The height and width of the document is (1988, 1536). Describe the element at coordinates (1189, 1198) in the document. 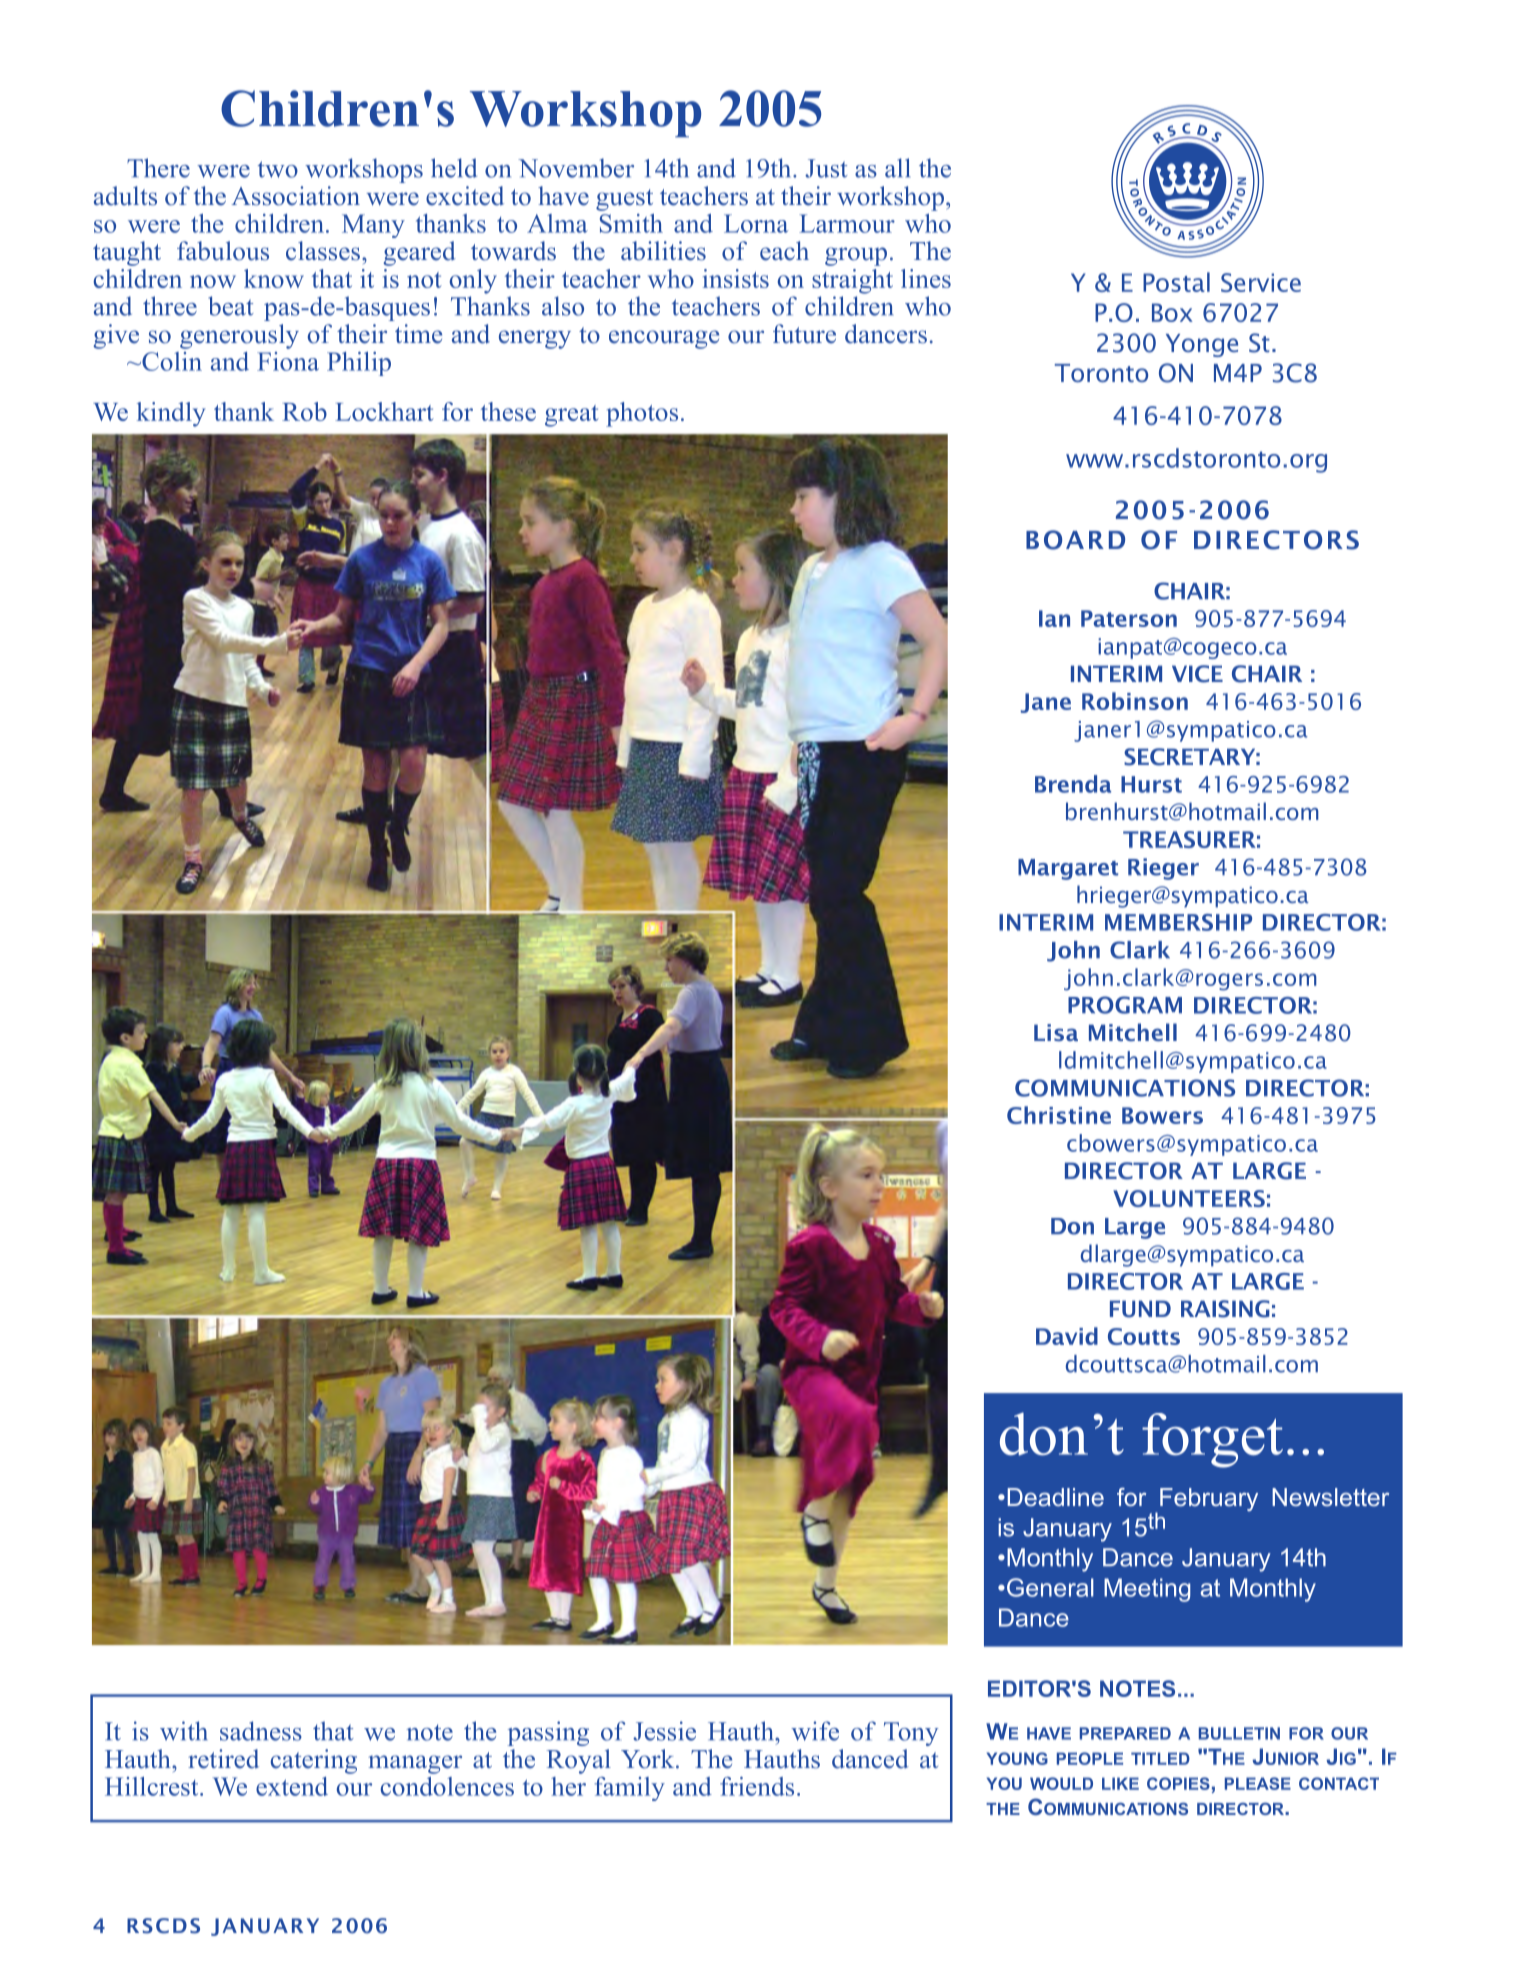

I see `VOLUNTEERS` at that location.
